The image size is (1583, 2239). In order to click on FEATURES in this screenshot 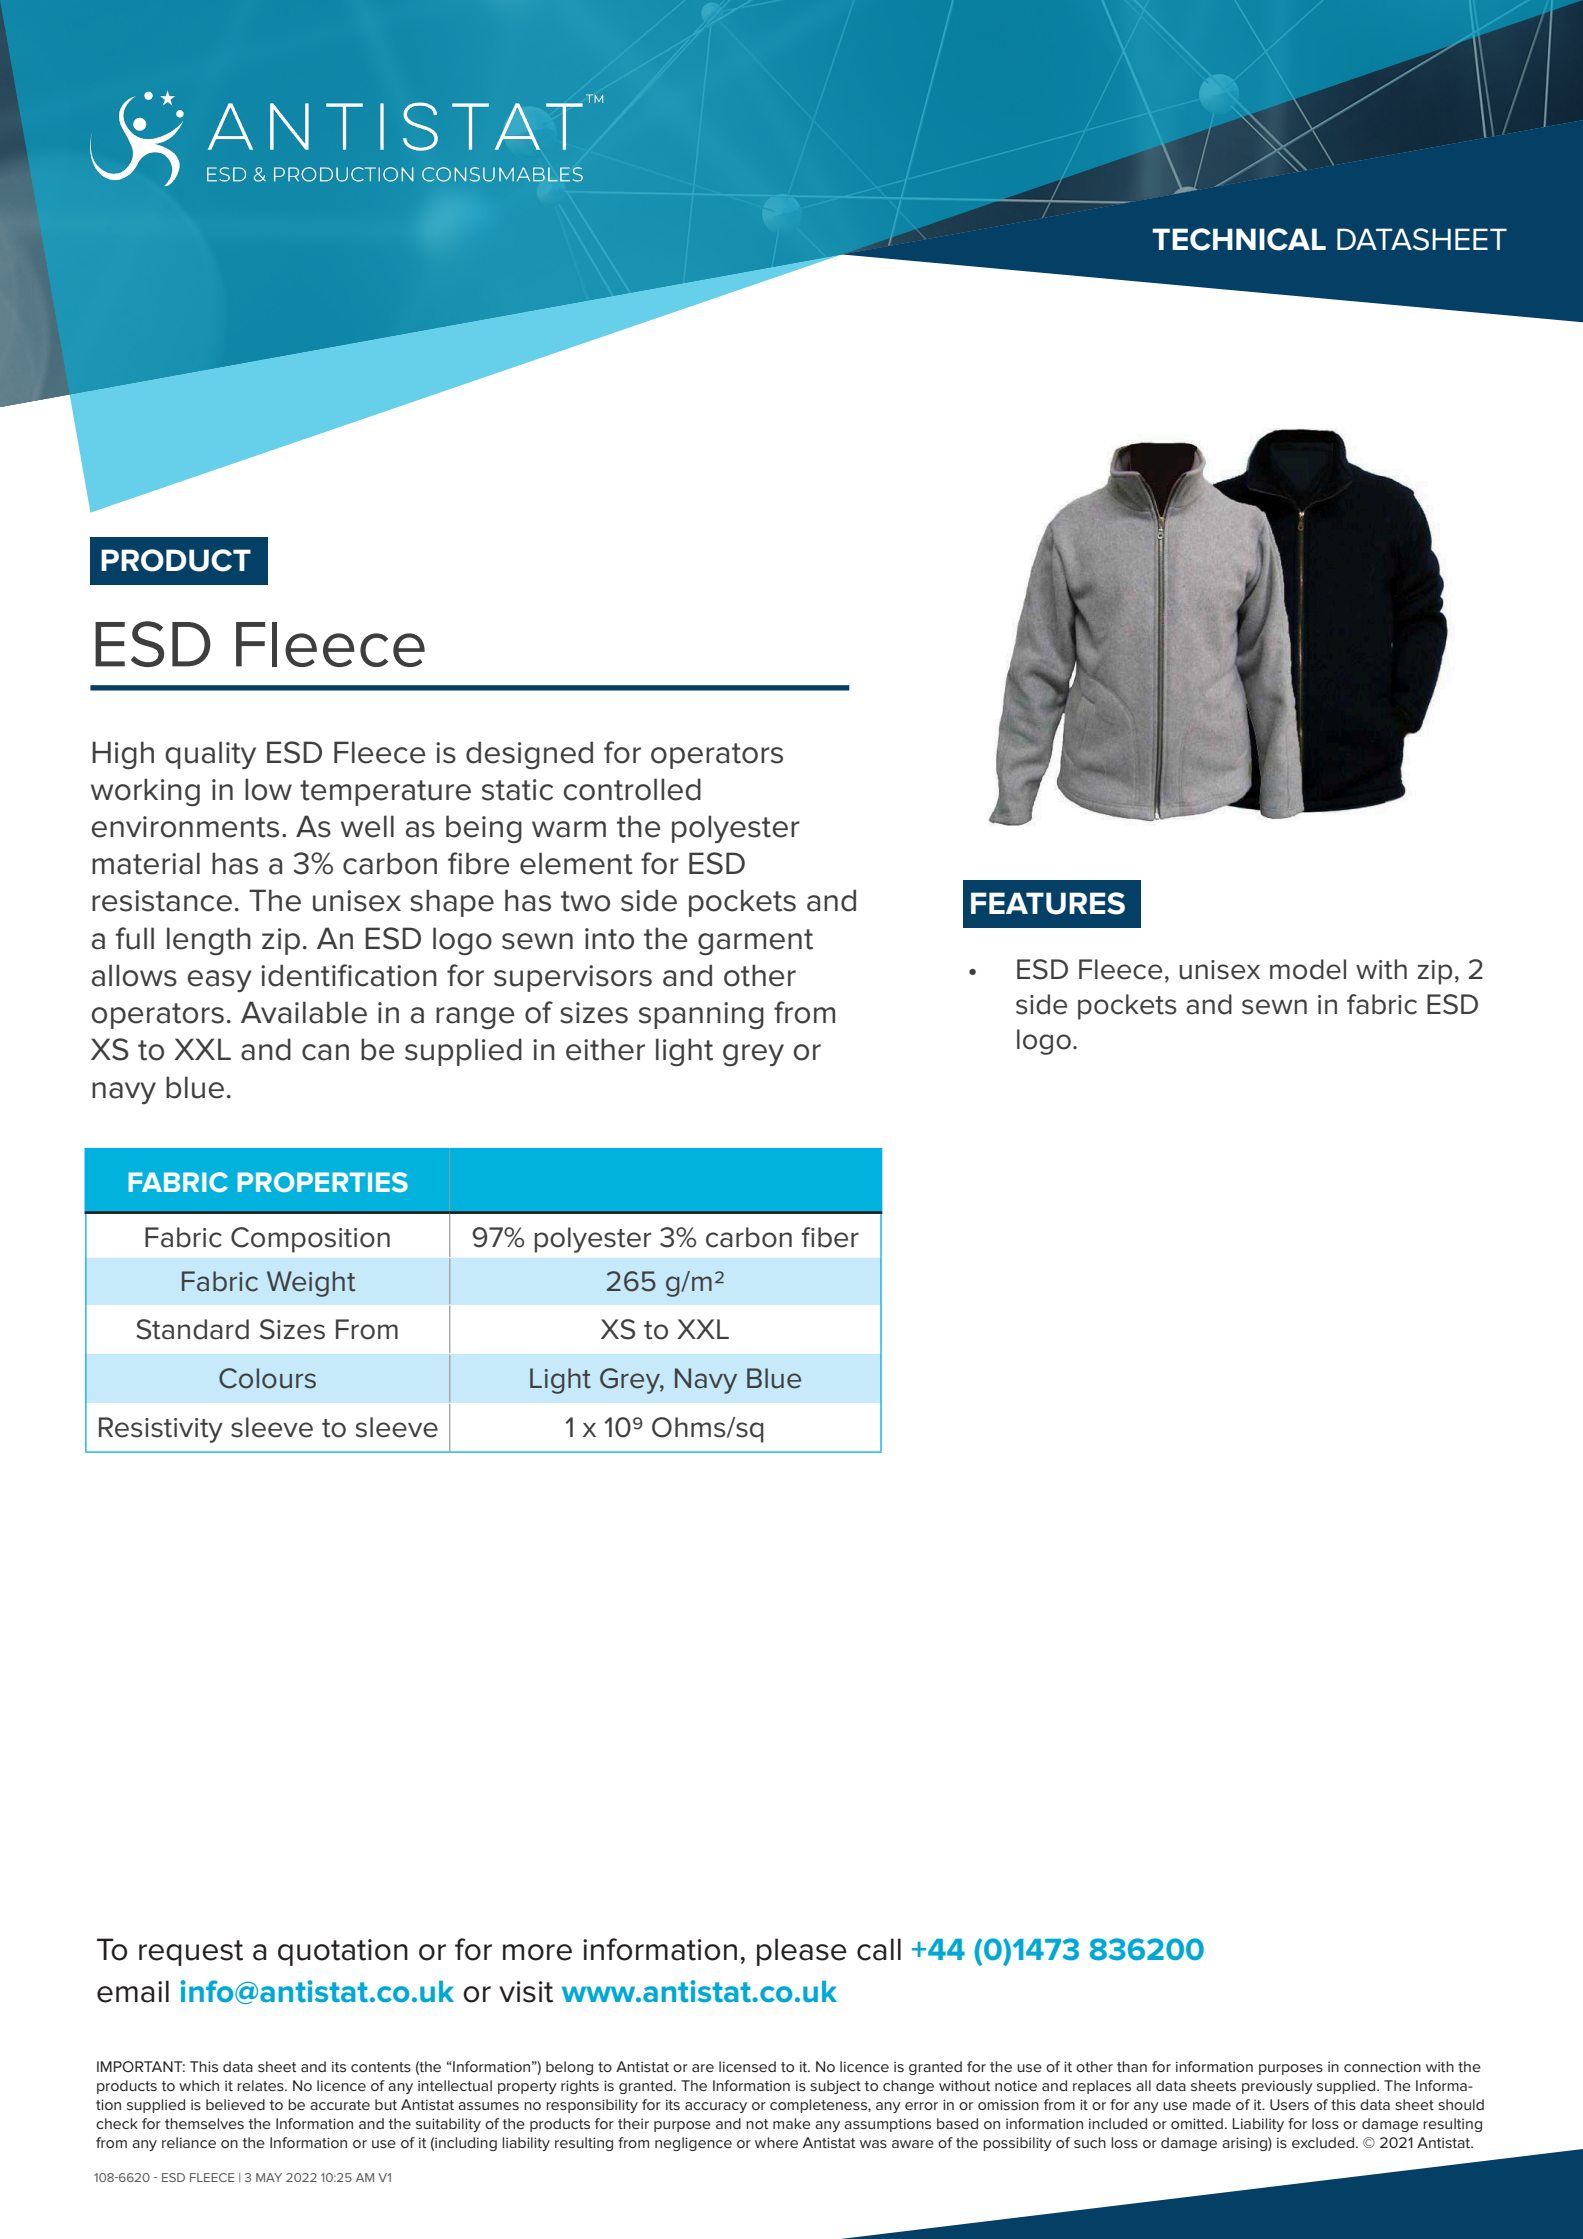, I will do `click(1048, 903)`.
